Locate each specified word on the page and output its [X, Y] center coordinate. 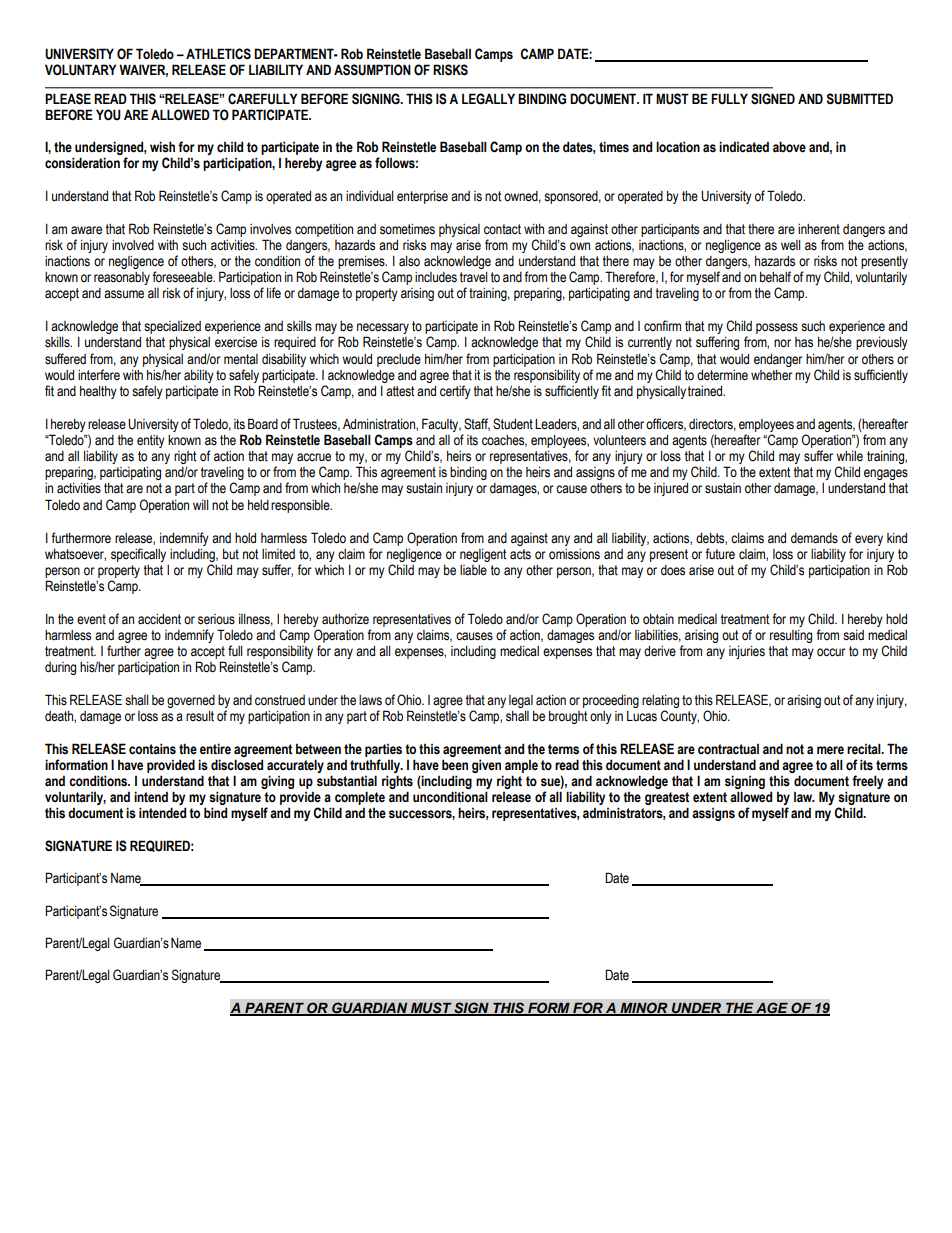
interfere [99, 375]
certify [455, 392]
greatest [667, 800]
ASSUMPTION [372, 70]
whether [772, 375]
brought [568, 717]
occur [831, 652]
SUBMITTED [860, 99]
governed [191, 701]
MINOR [644, 1008]
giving [277, 782]
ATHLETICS [218, 54]
